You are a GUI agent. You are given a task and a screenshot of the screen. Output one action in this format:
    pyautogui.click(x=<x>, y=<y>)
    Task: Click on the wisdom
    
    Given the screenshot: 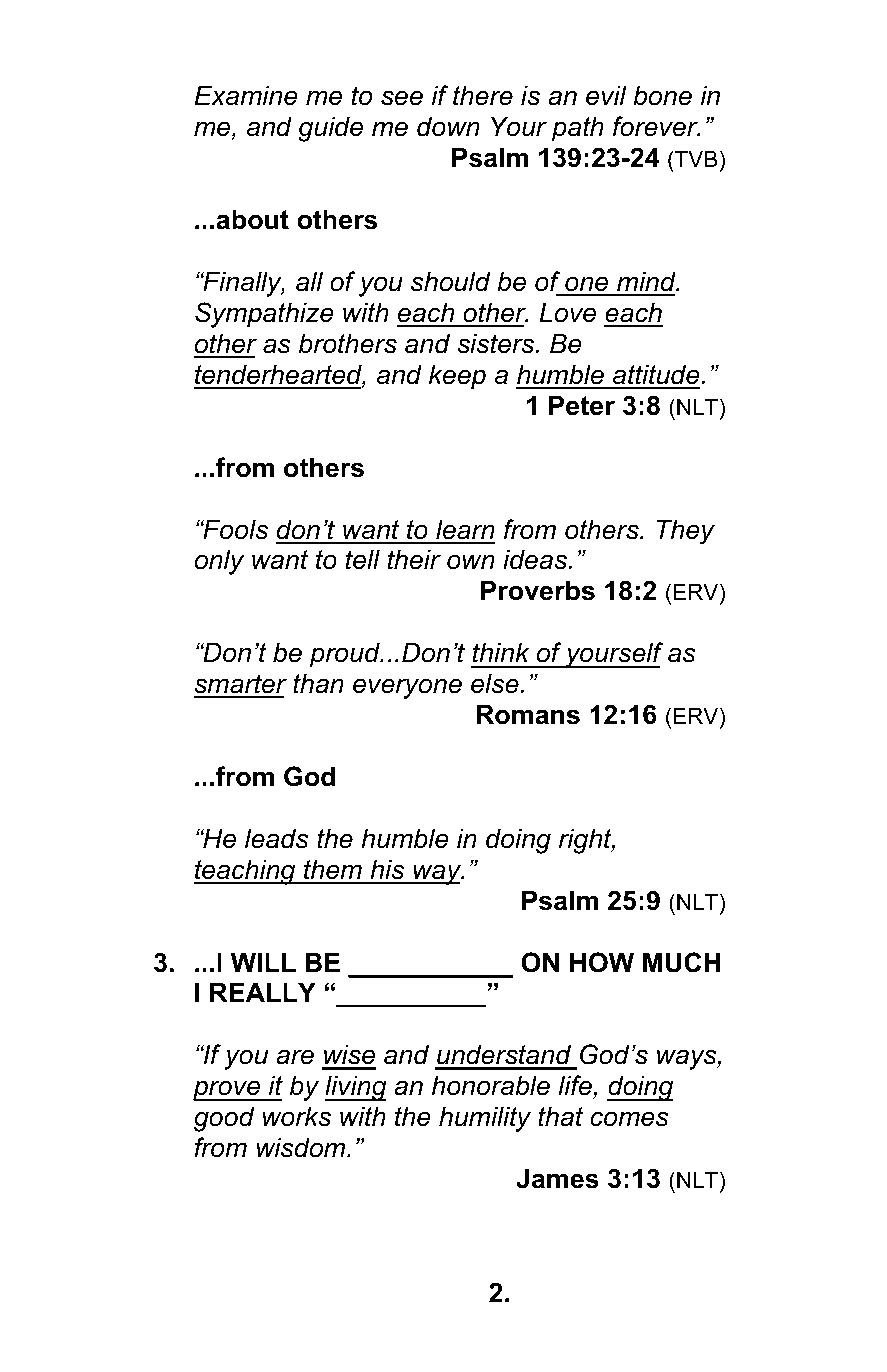 What is the action you would take?
    pyautogui.click(x=302, y=1147)
